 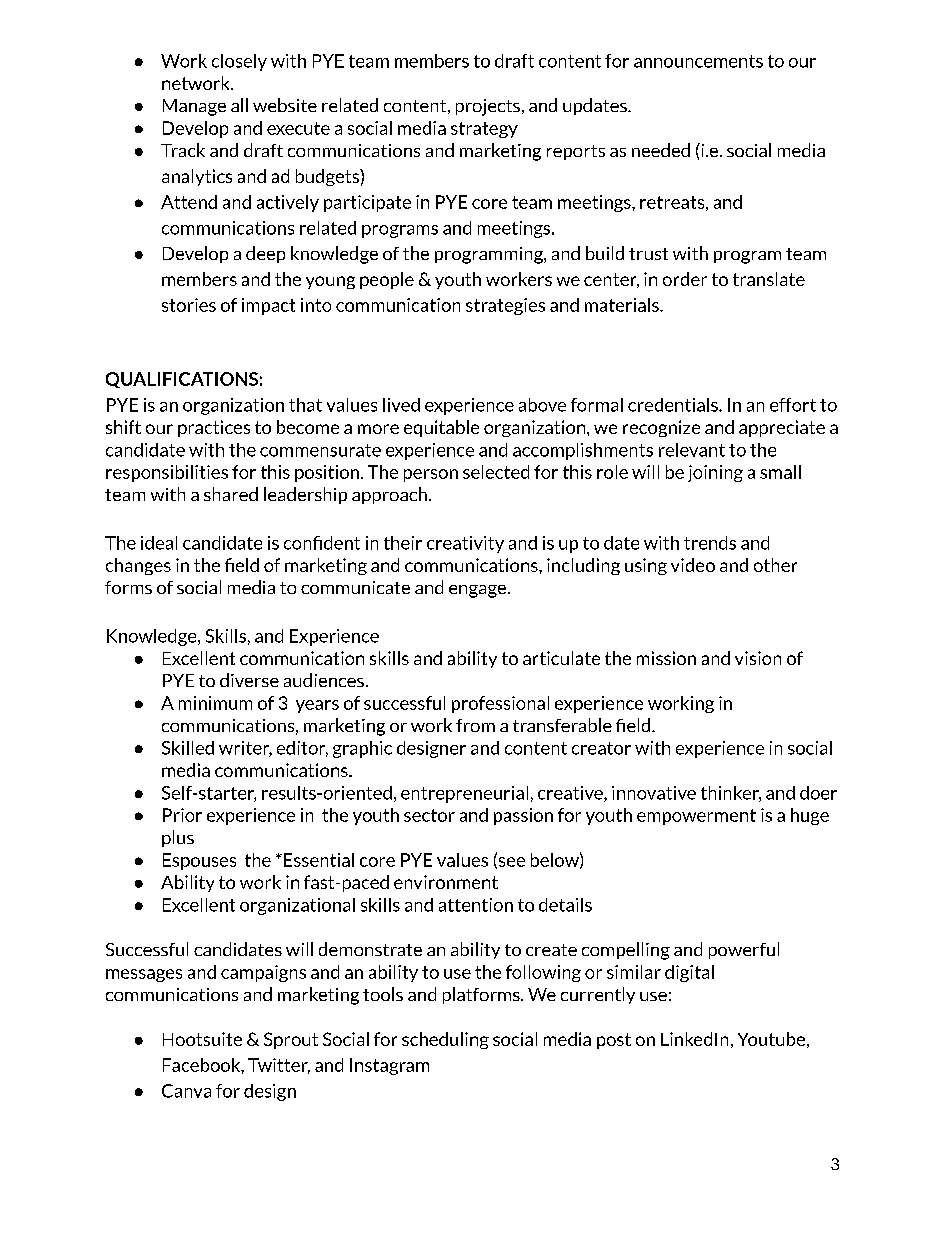 What do you see at coordinates (464, 794) in the image?
I see `entrepreneurial` at bounding box center [464, 794].
